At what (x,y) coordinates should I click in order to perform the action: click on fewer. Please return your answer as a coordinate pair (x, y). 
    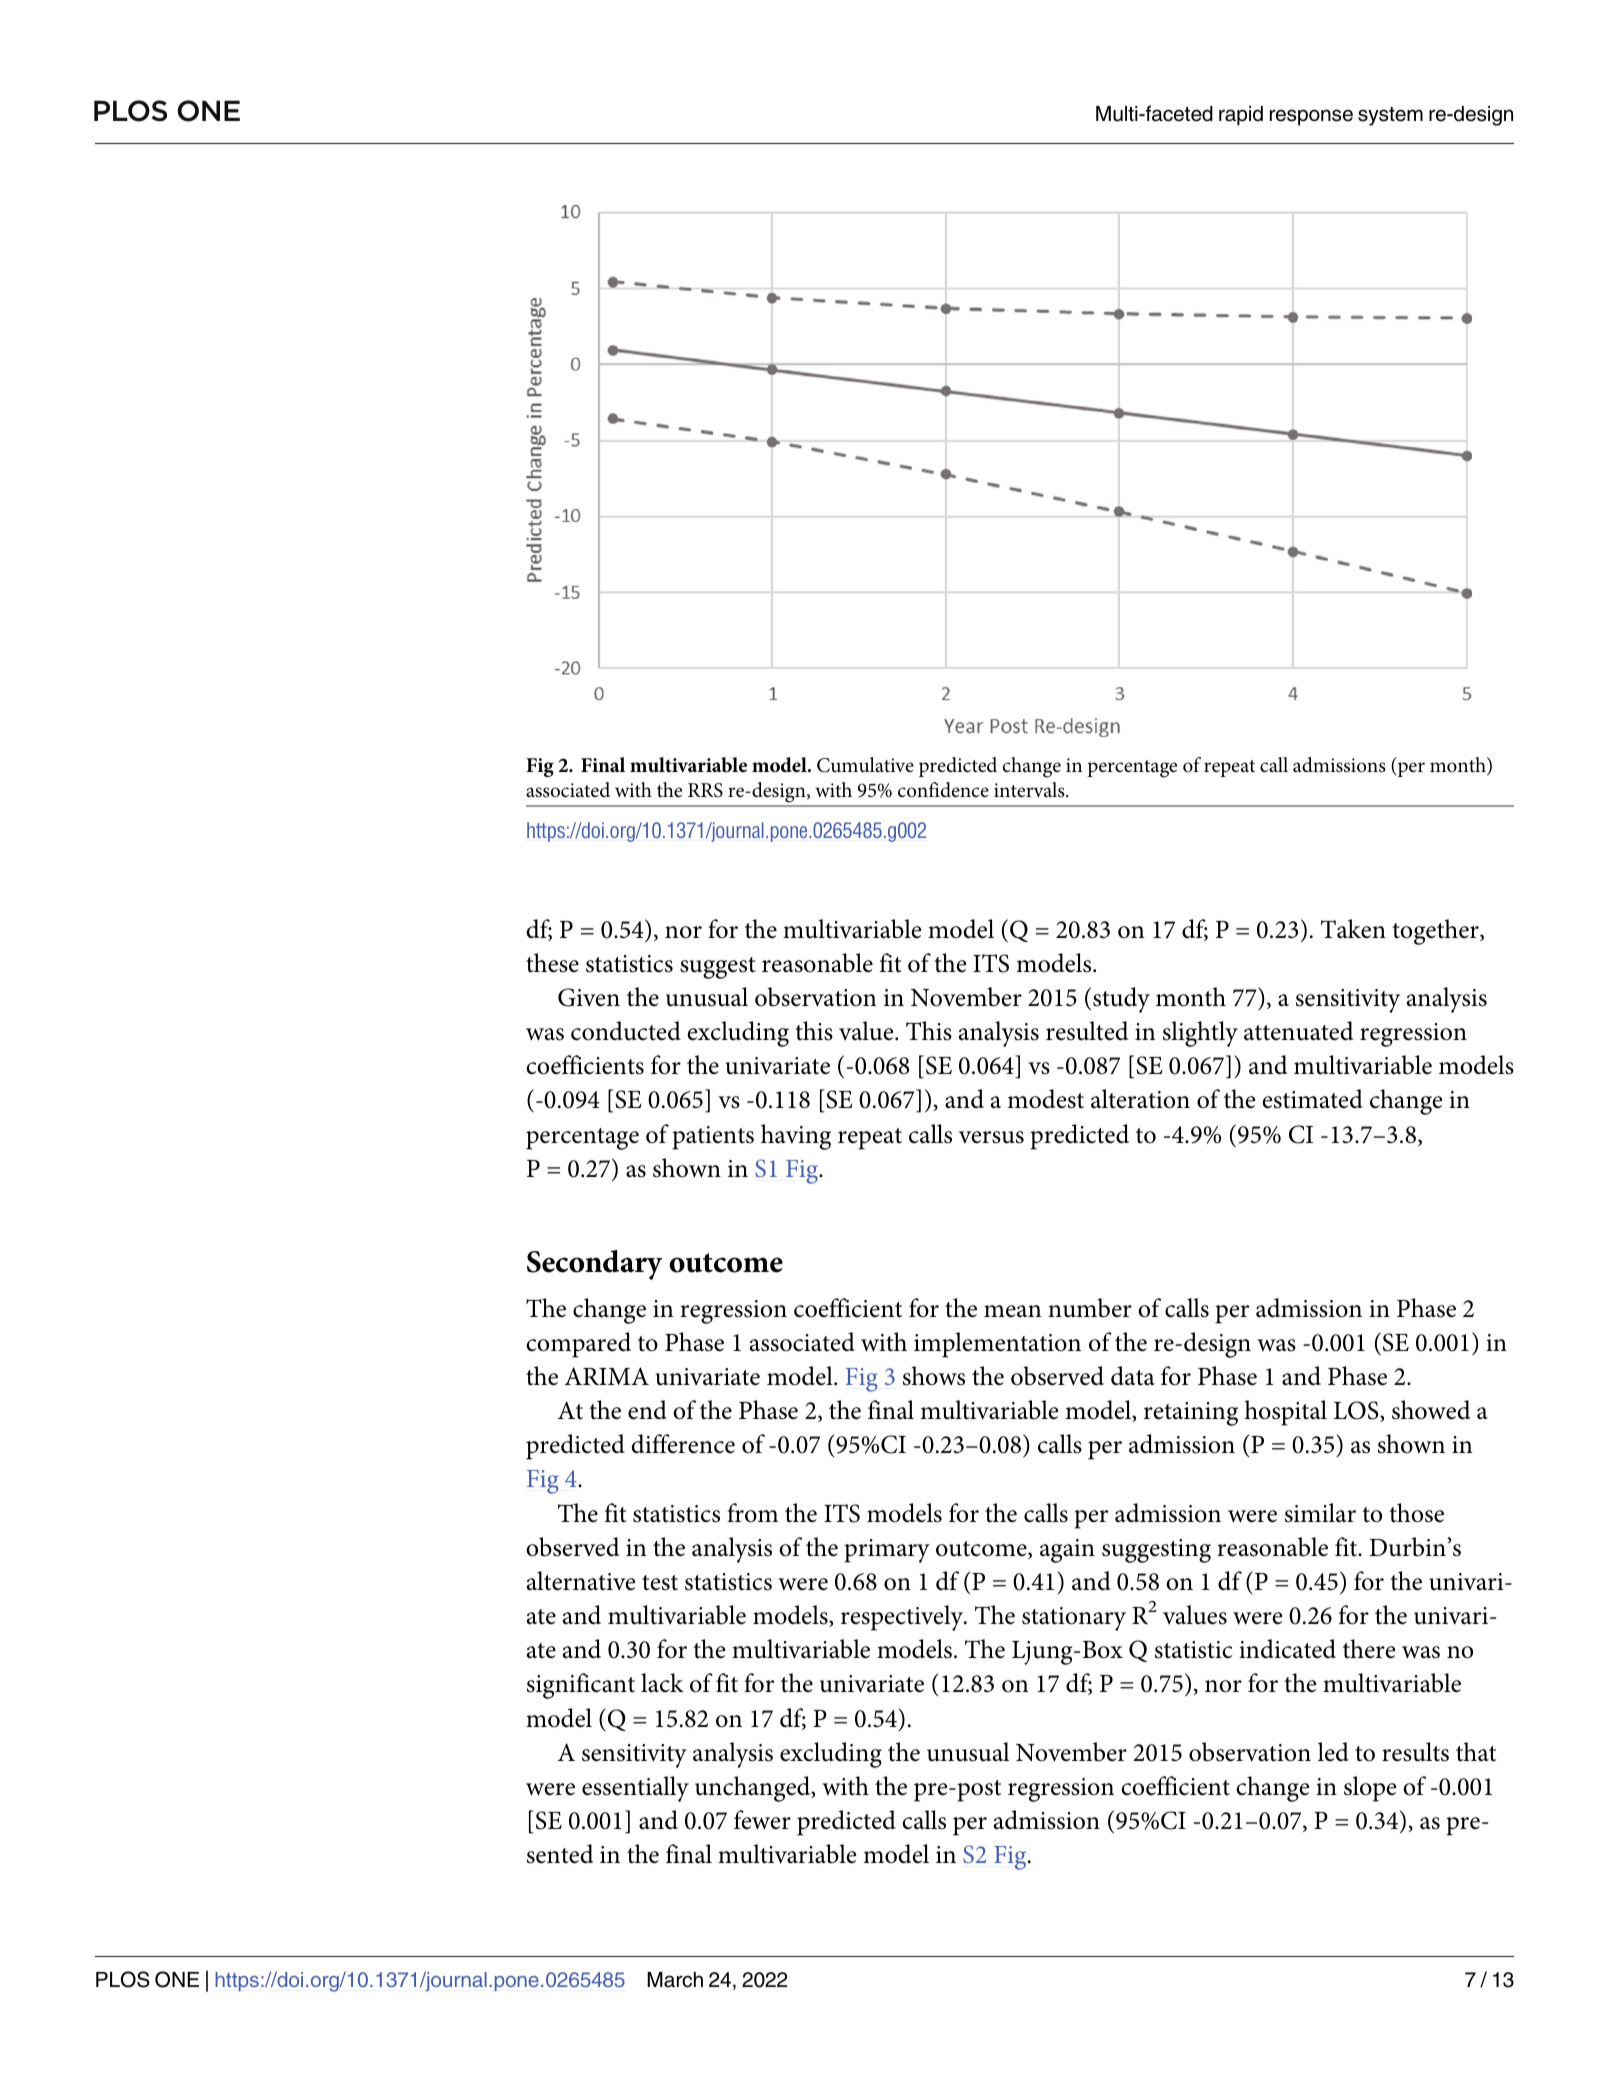
    Looking at the image, I should click on (762, 1820).
